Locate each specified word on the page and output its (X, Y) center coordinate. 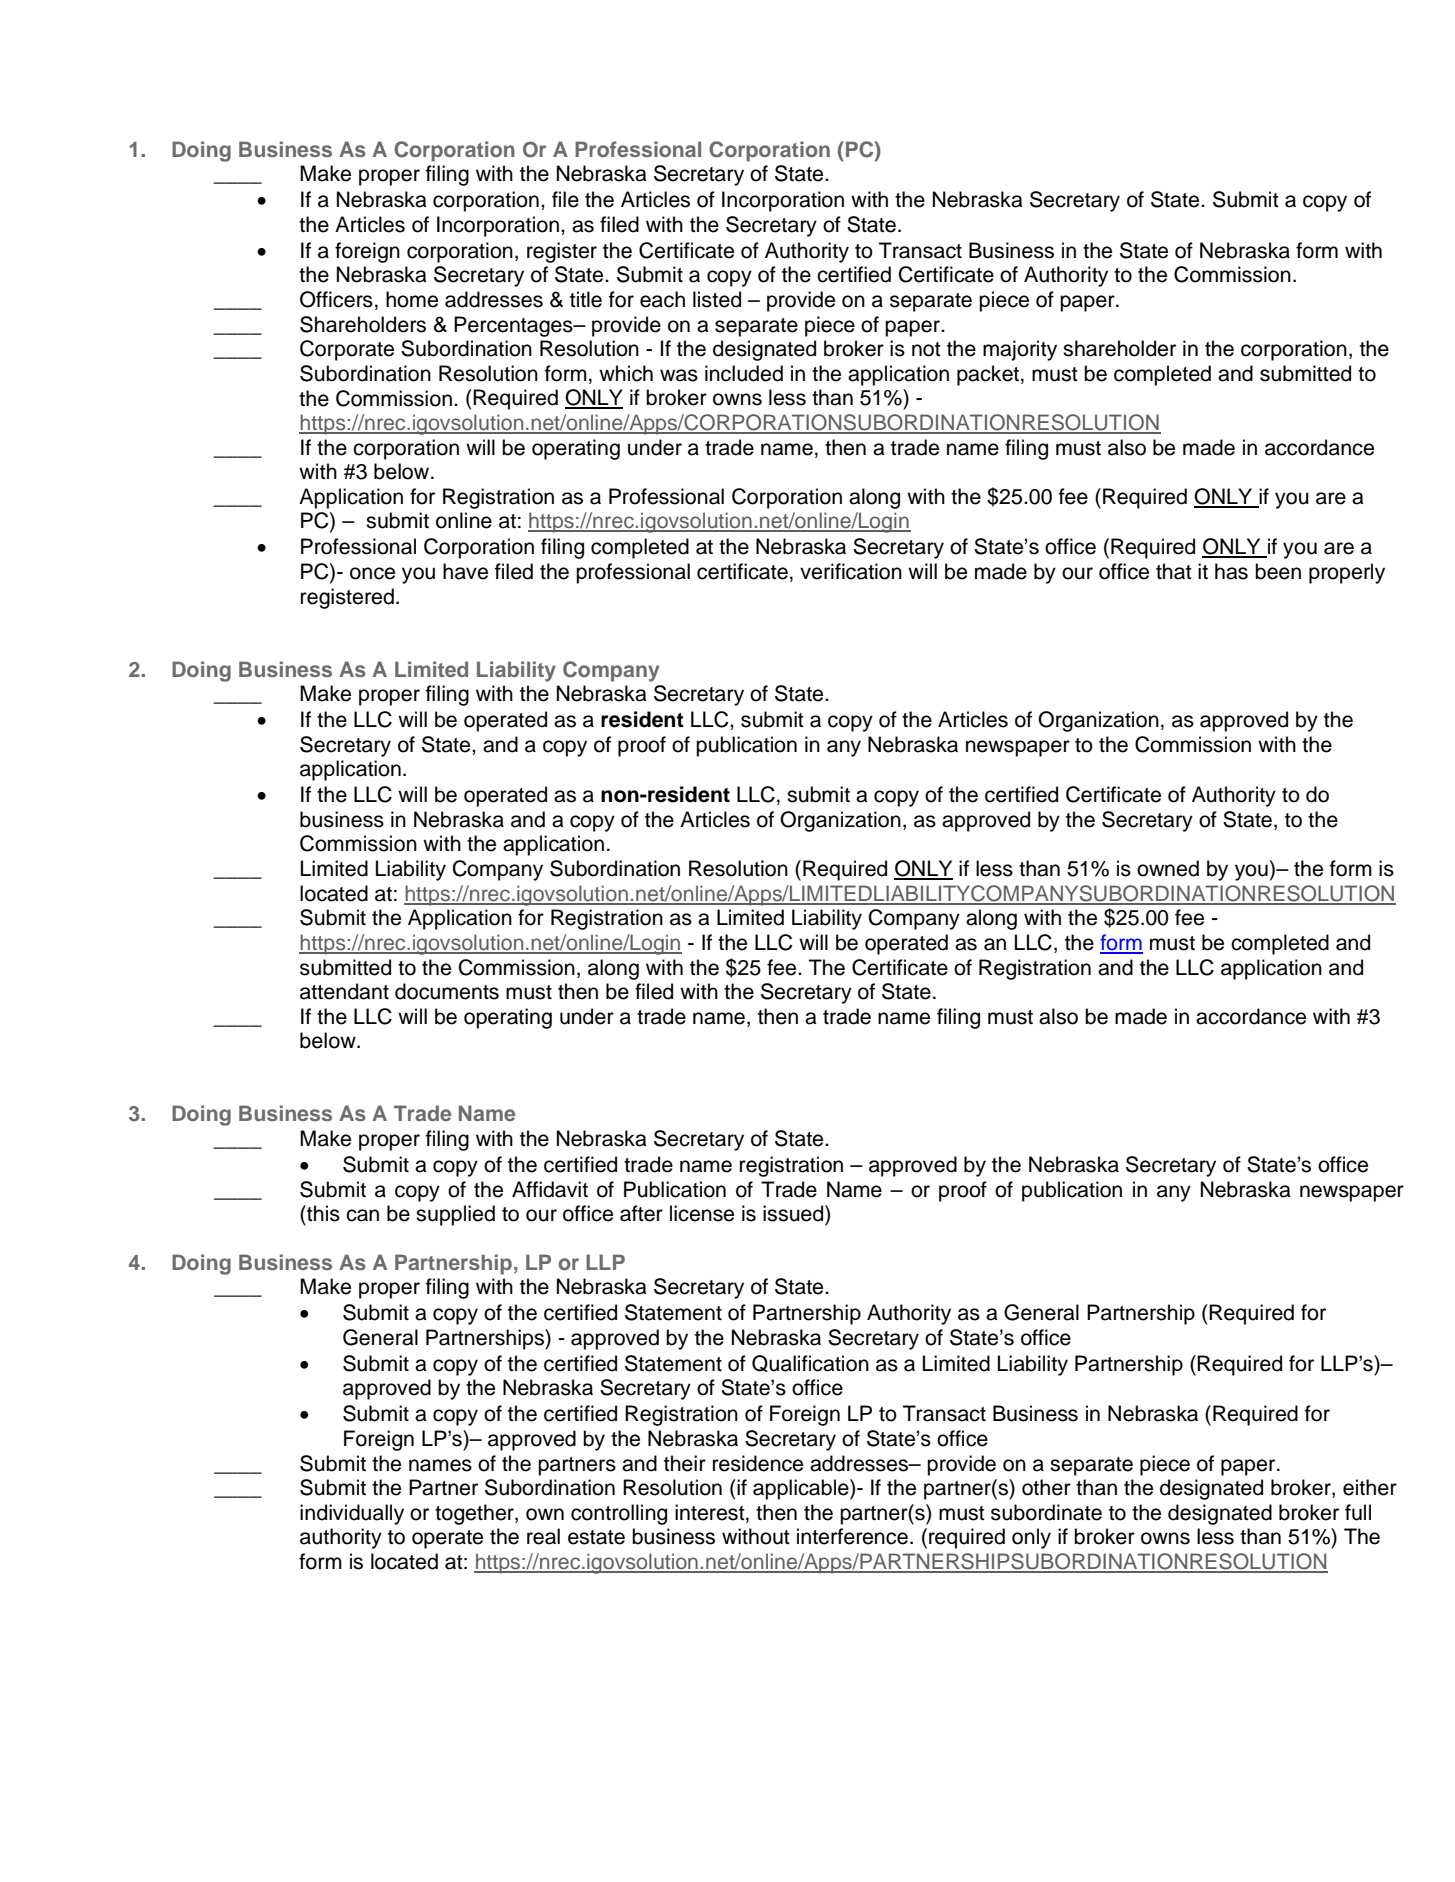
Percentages (514, 326)
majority (1020, 350)
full (1358, 1512)
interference (852, 1536)
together (475, 1514)
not (926, 349)
